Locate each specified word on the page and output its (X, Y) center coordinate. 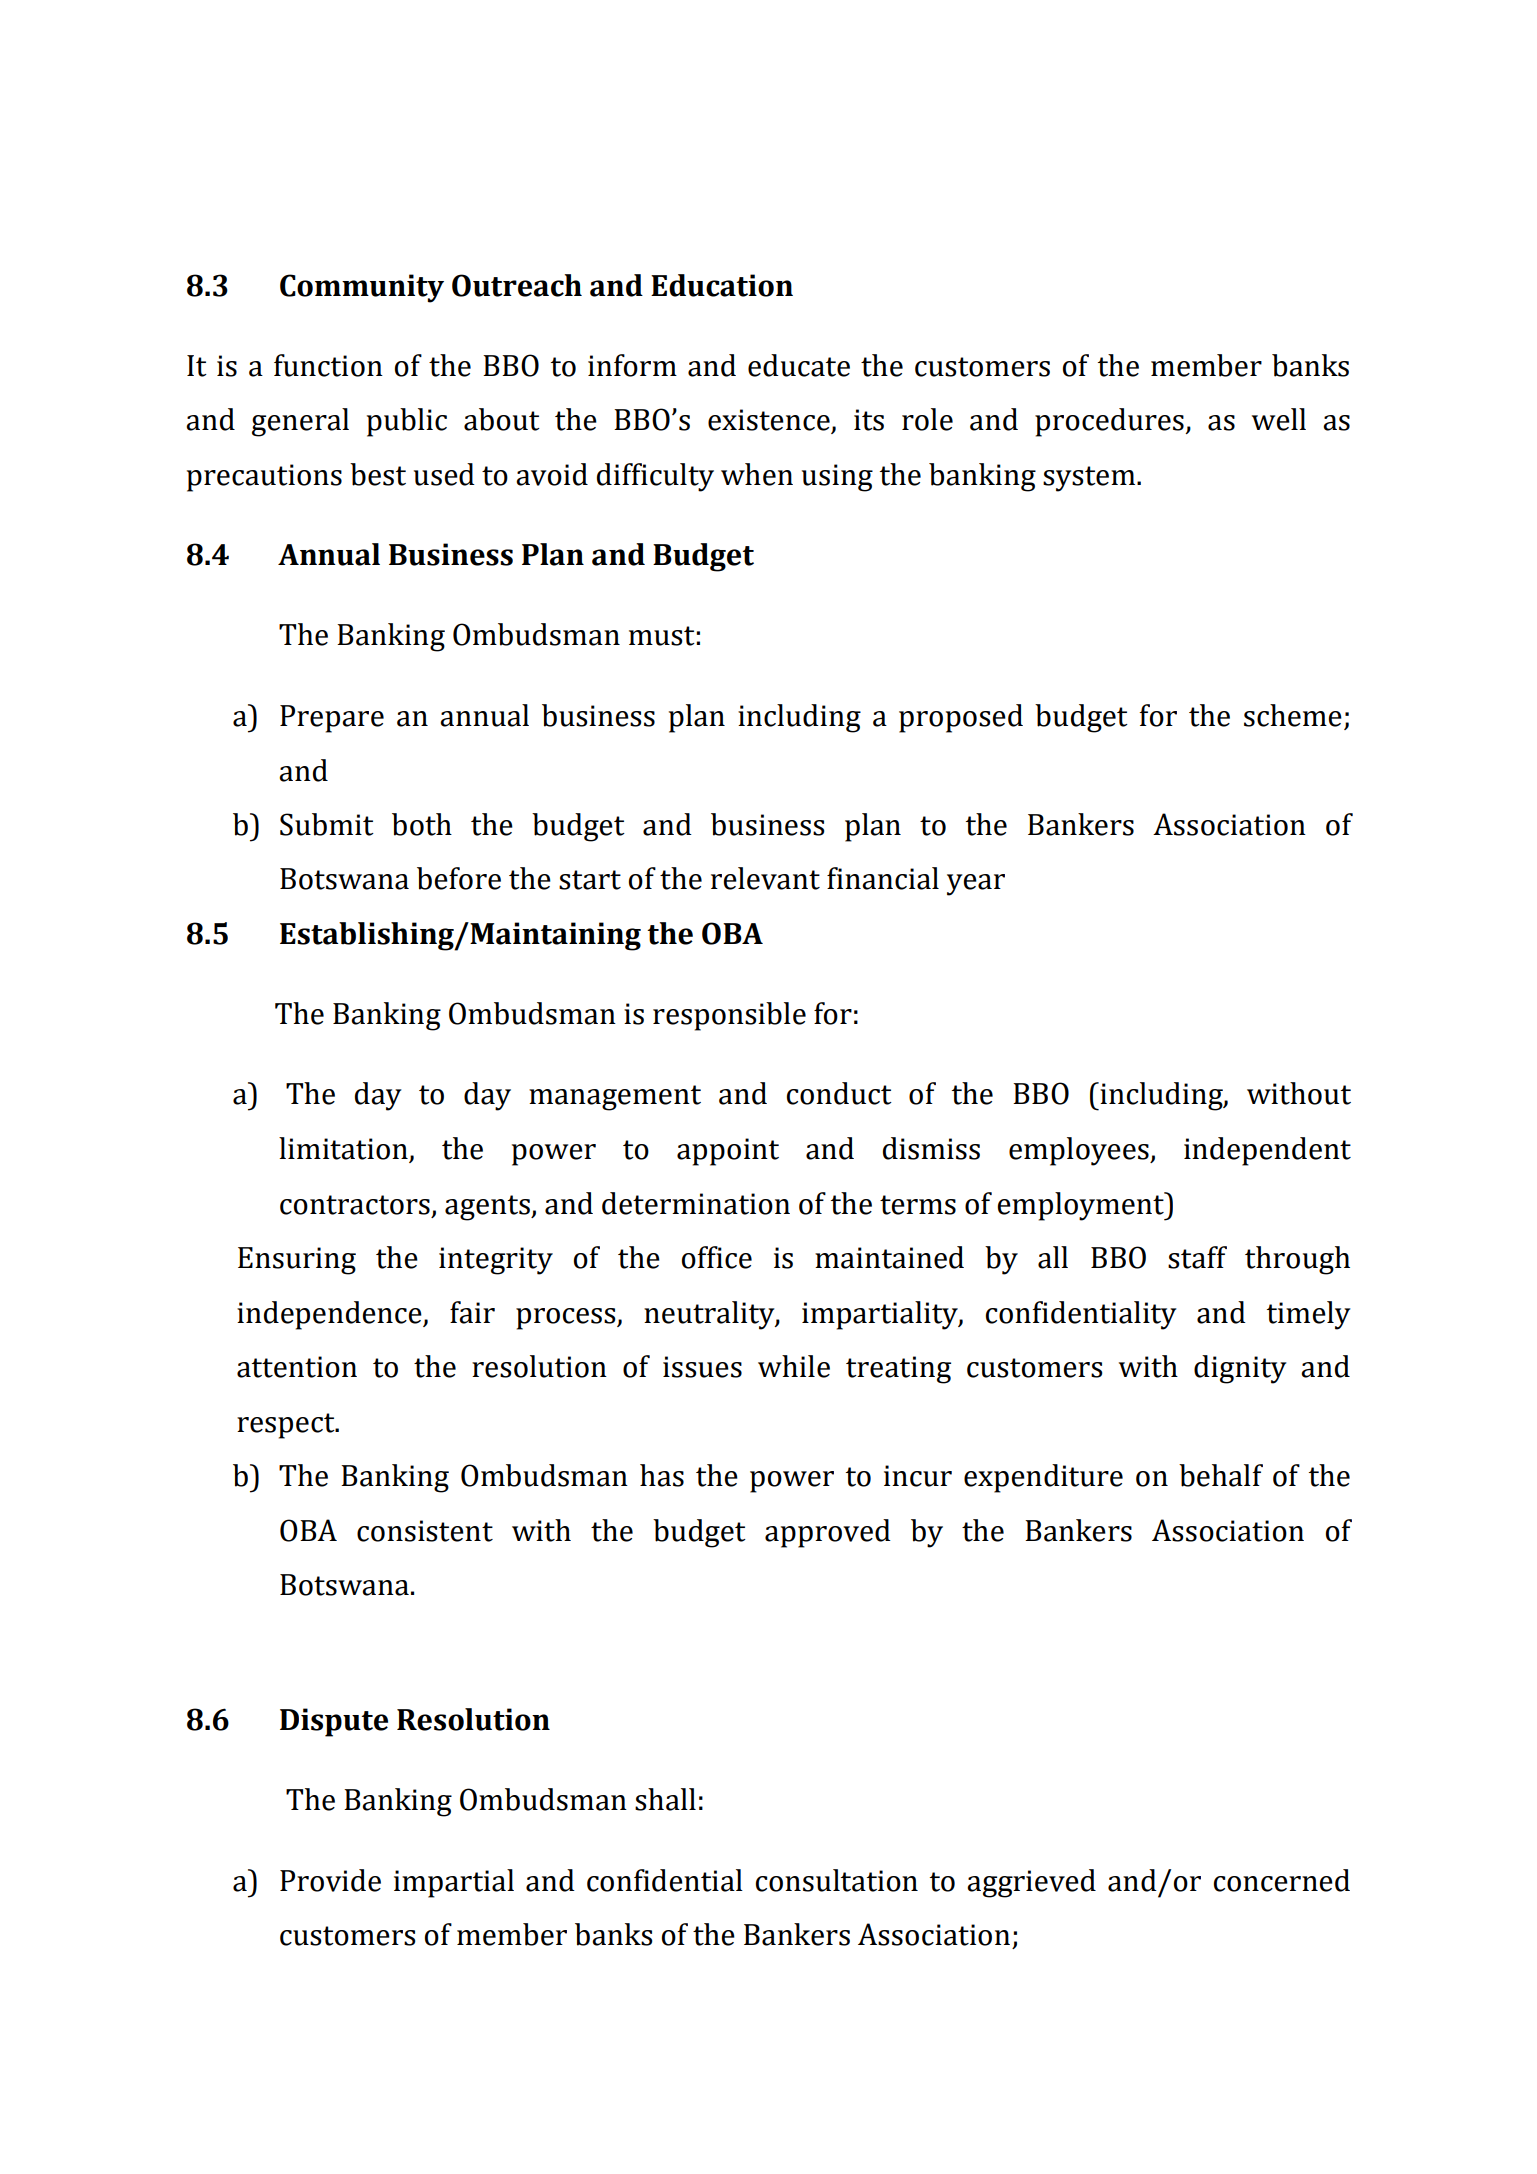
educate (799, 365)
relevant (765, 878)
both (422, 824)
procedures (1110, 422)
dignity (1240, 1369)
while (794, 1366)
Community (362, 288)
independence (330, 1315)
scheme (1293, 715)
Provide (330, 1880)
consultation (837, 1880)
